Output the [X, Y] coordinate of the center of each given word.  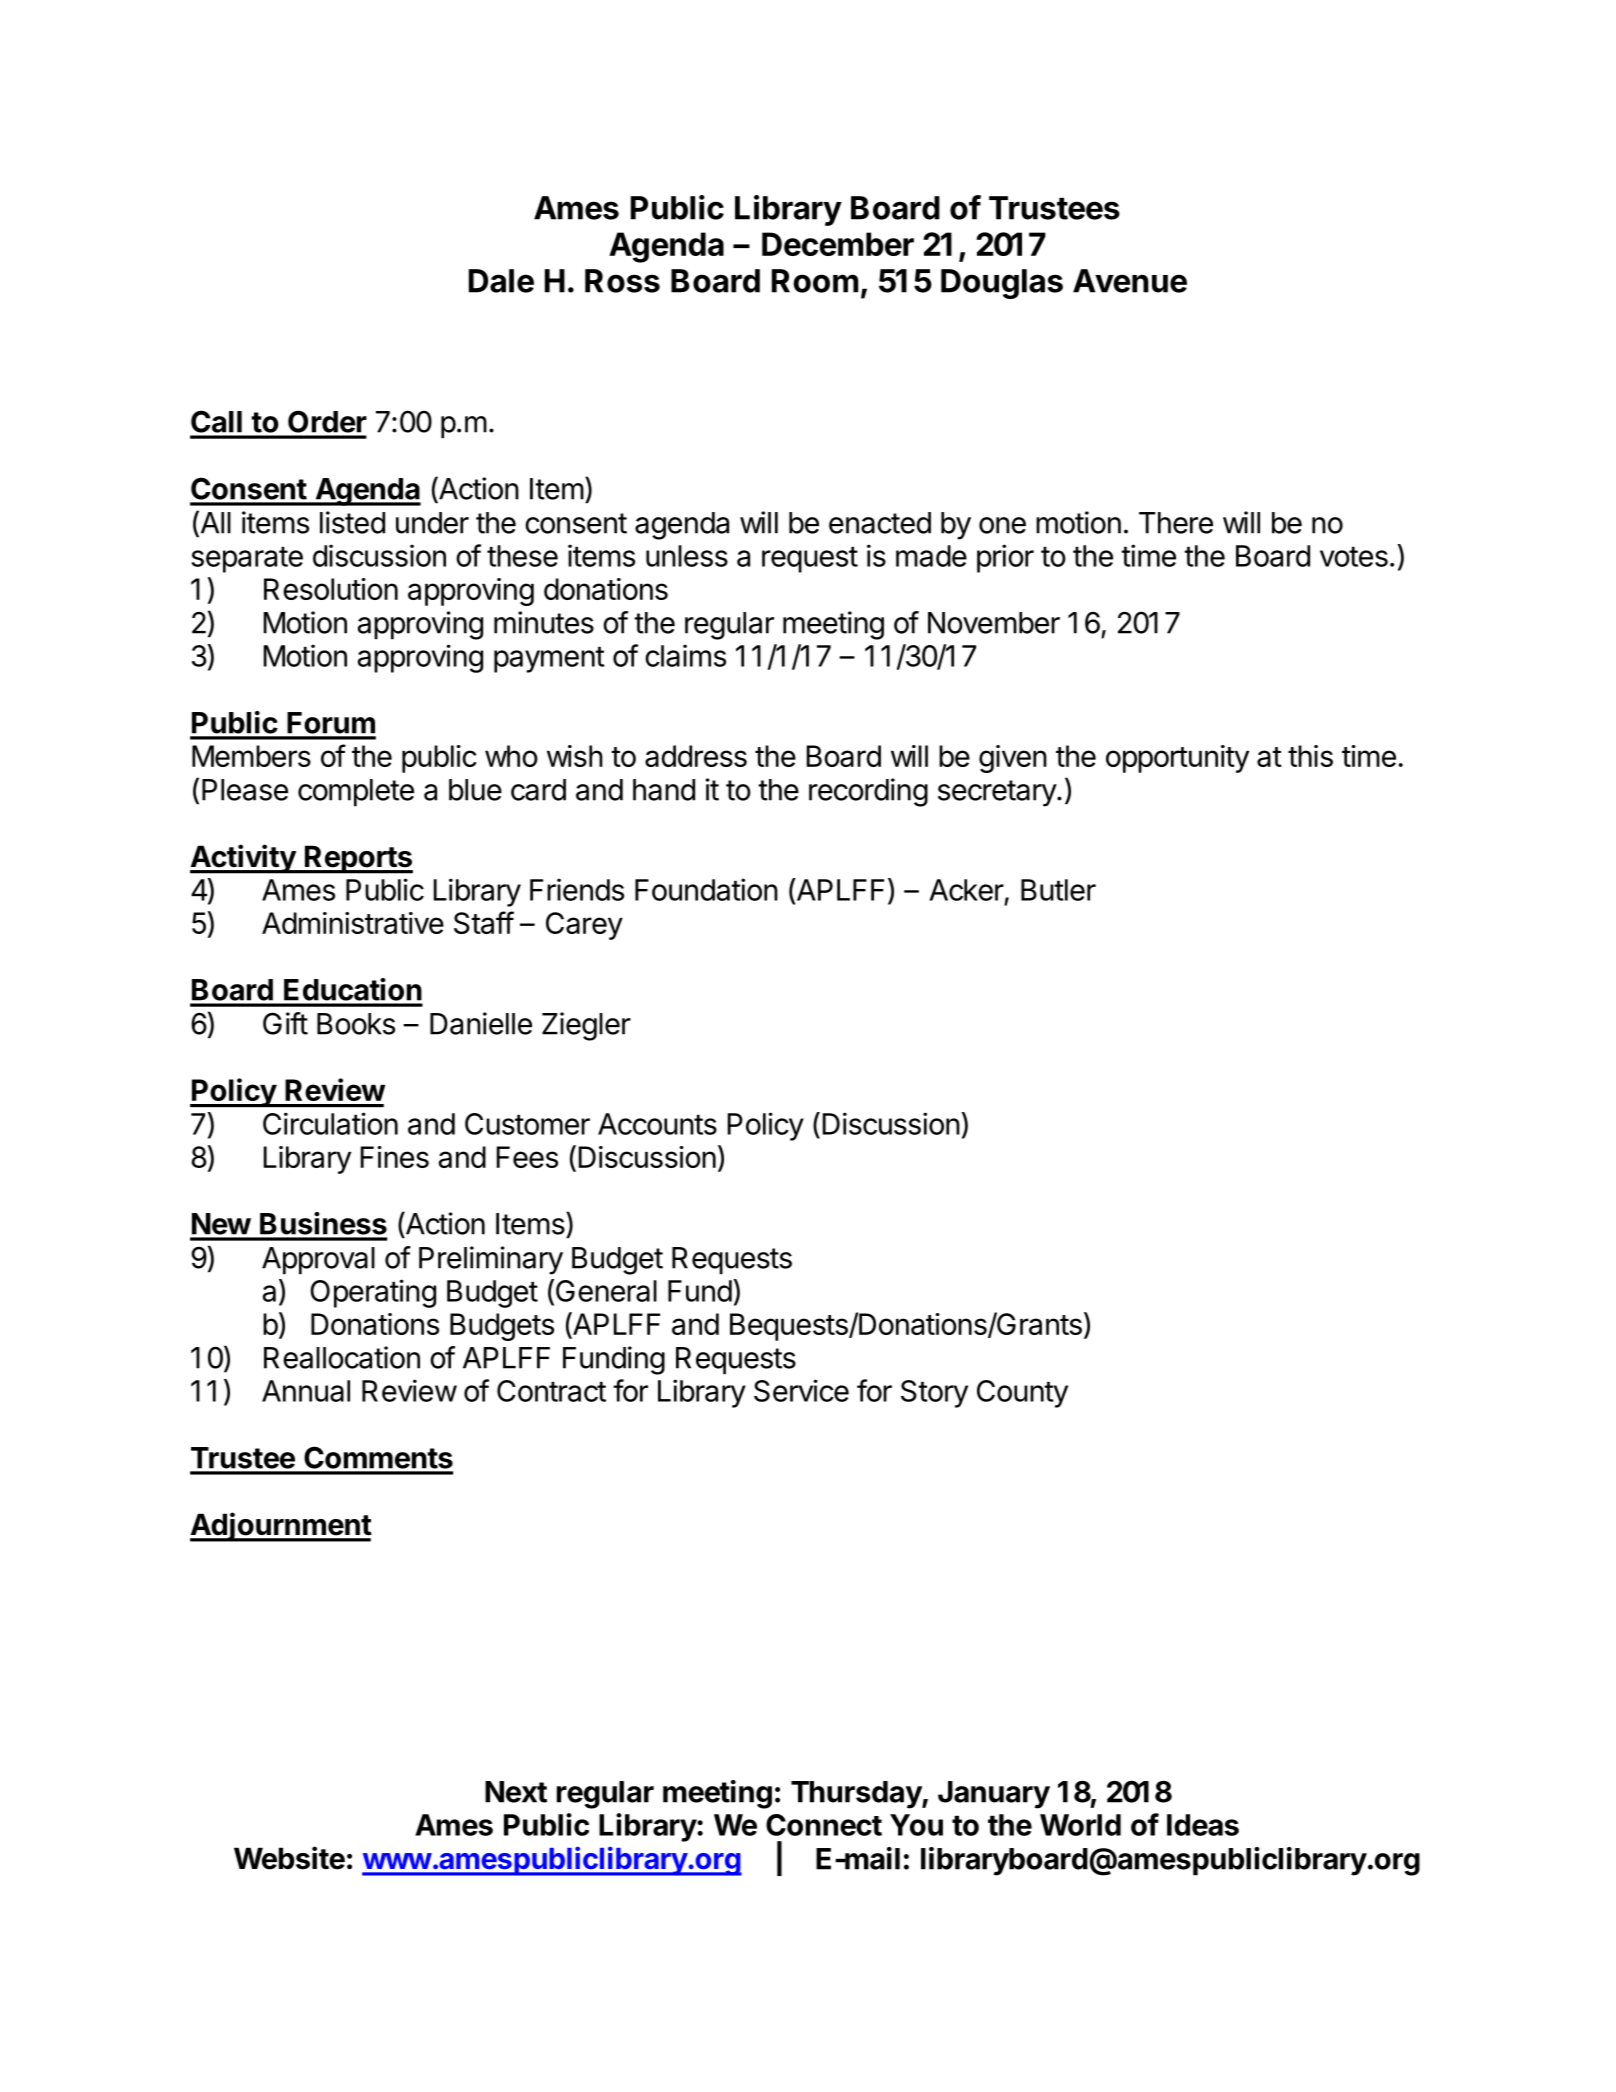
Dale [501, 281]
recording [868, 792]
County [1022, 1394]
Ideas [1203, 1825]
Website [289, 1858]
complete [356, 793]
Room [815, 281]
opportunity [1177, 759]
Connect [824, 1825]
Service [801, 1390]
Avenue [1130, 281]
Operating [373, 1293]
